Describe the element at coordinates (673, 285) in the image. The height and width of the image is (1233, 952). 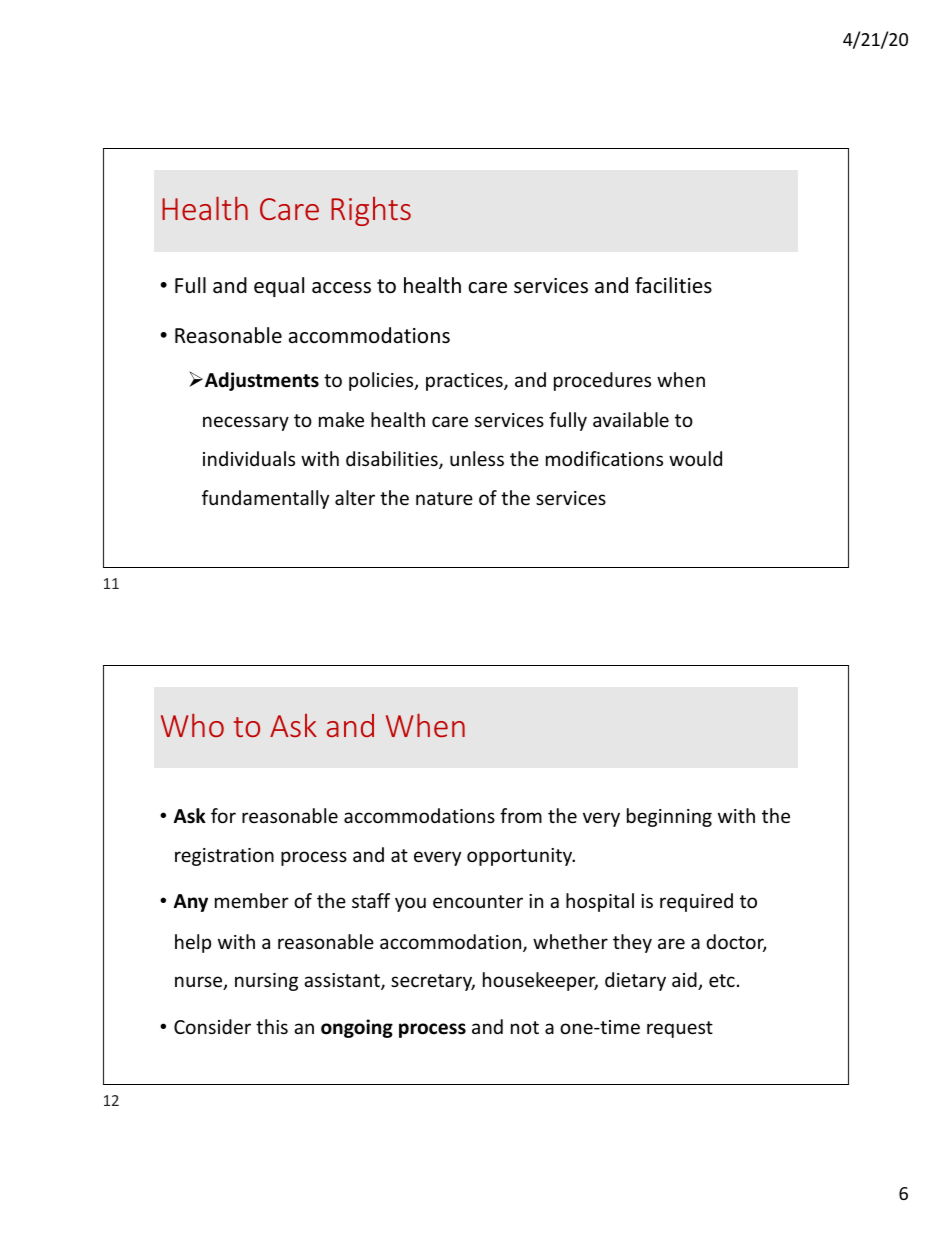
I see `facilities` at that location.
